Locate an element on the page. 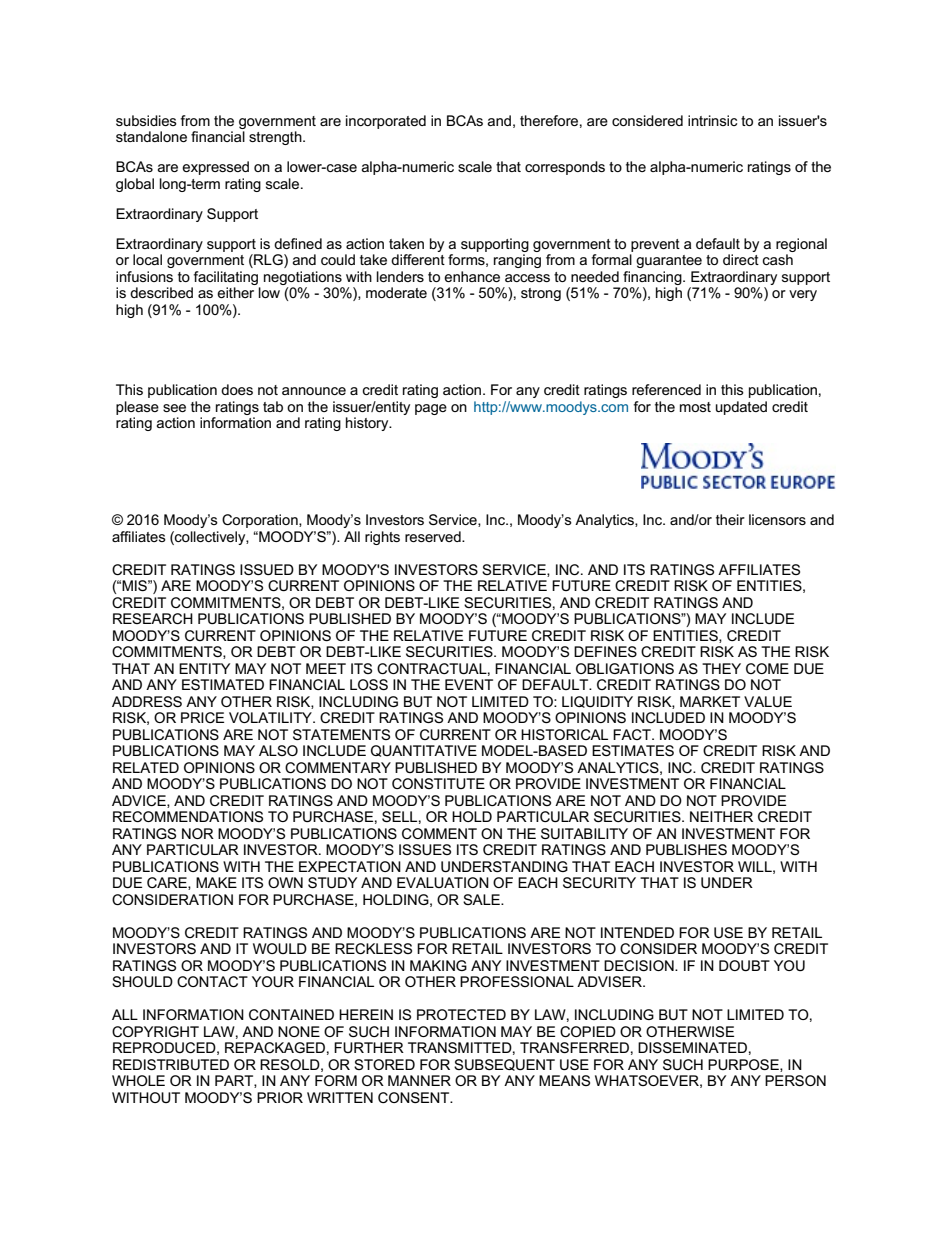 The width and height of the document is (952, 1233). intrinsic is located at coordinates (712, 120).
